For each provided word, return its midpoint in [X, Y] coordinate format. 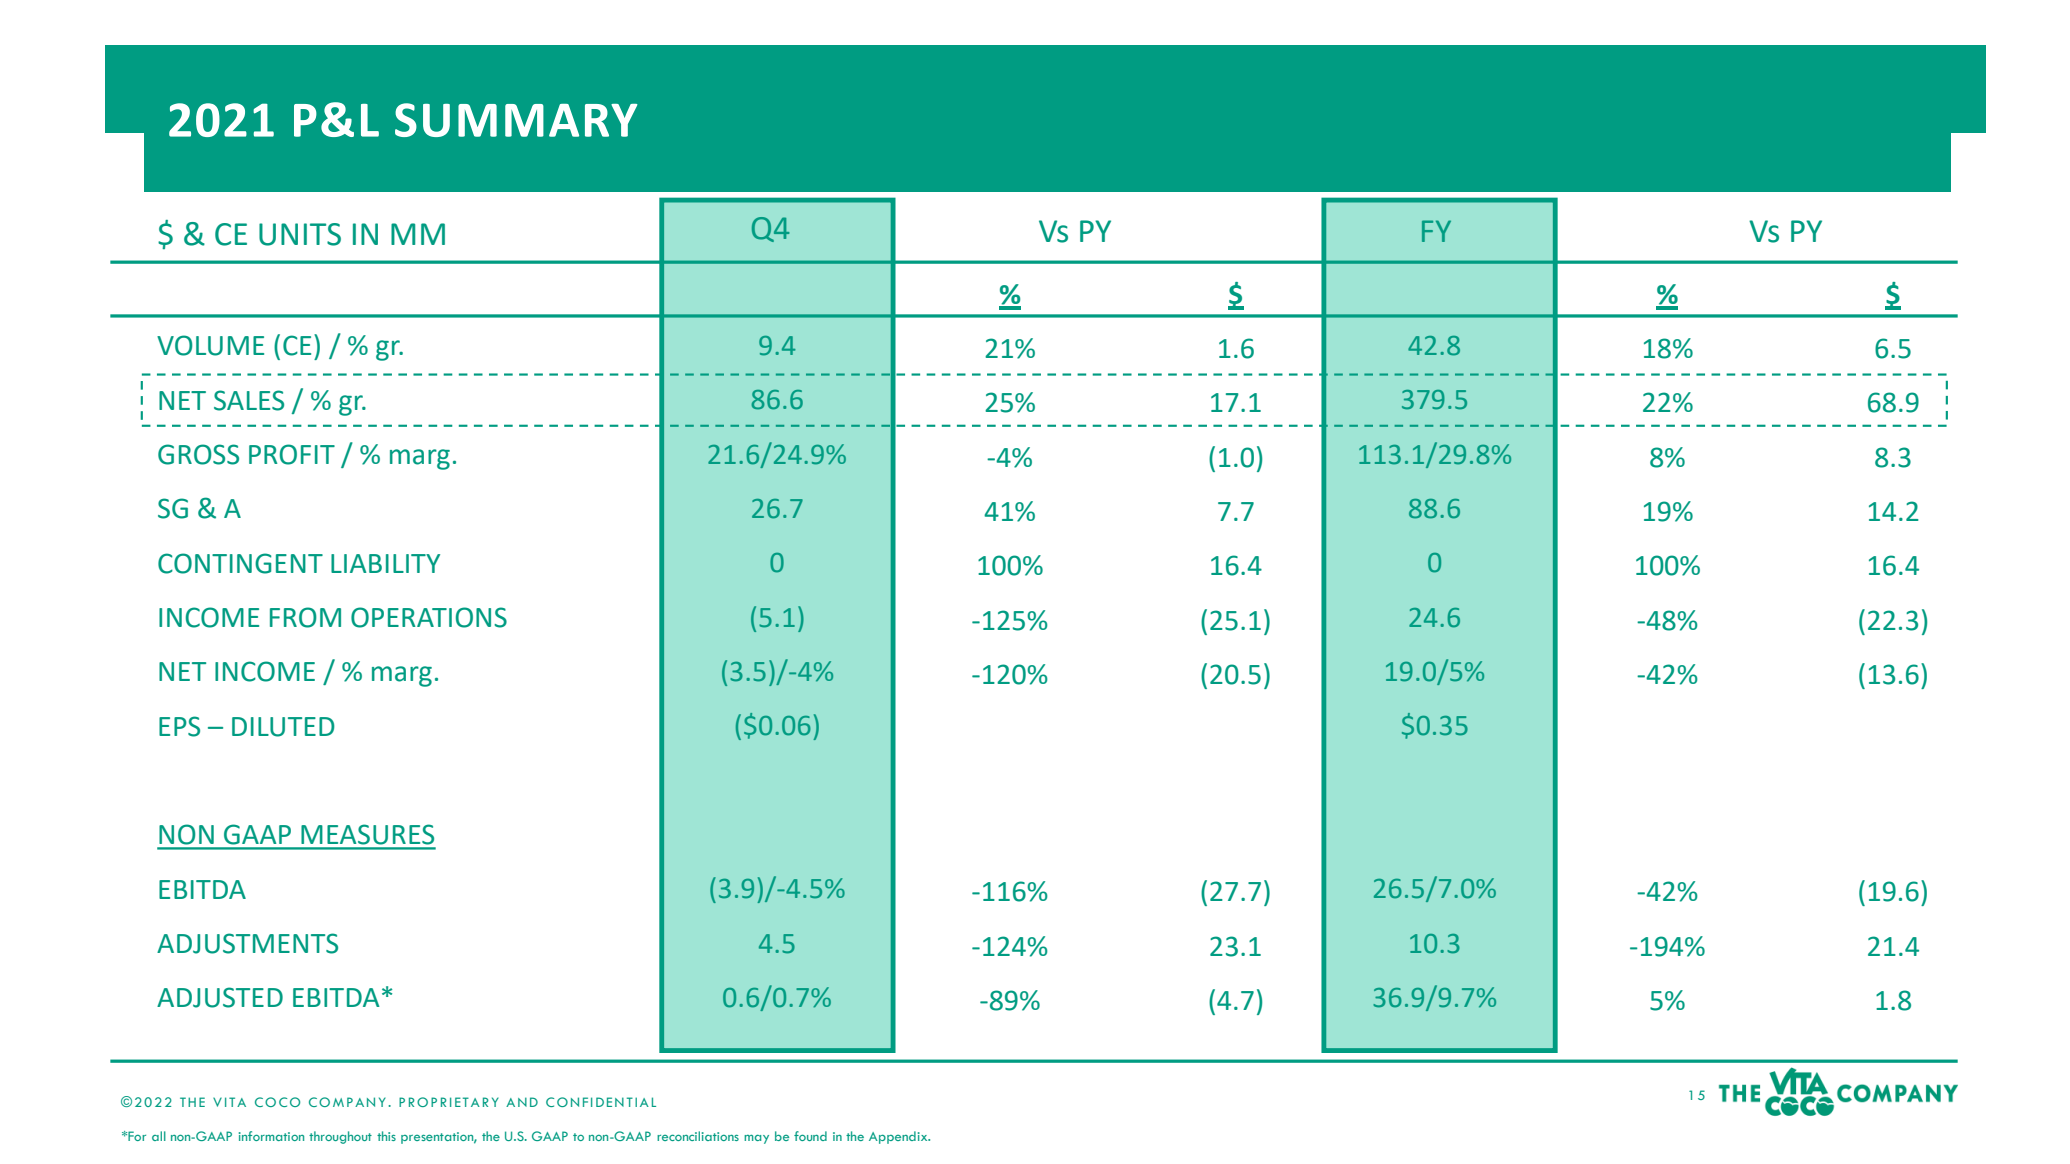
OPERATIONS [429, 617]
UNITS [300, 234]
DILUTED [283, 727]
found [810, 1136]
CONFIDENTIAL [601, 1102]
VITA [229, 1102]
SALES [249, 400]
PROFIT [292, 454]
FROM [305, 617]
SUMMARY [516, 120]
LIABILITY [385, 563]
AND [522, 1102]
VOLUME [210, 345]
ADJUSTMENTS [247, 943]
